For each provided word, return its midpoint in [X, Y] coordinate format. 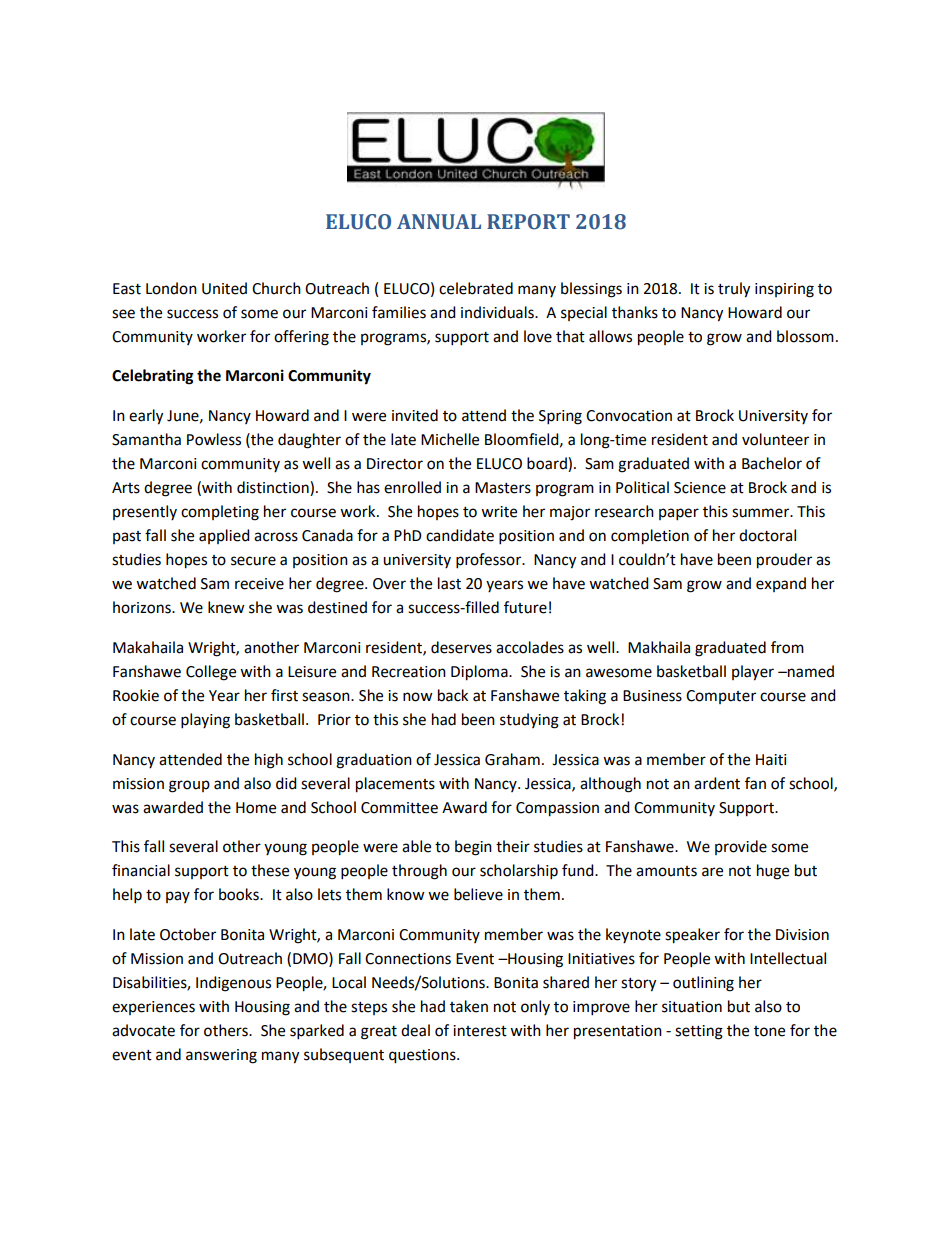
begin [473, 848]
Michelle [450, 439]
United [224, 288]
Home [256, 808]
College [211, 673]
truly [734, 290]
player [753, 673]
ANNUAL [439, 222]
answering [221, 1056]
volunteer [775, 439]
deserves [461, 647]
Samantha [146, 439]
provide [741, 847]
